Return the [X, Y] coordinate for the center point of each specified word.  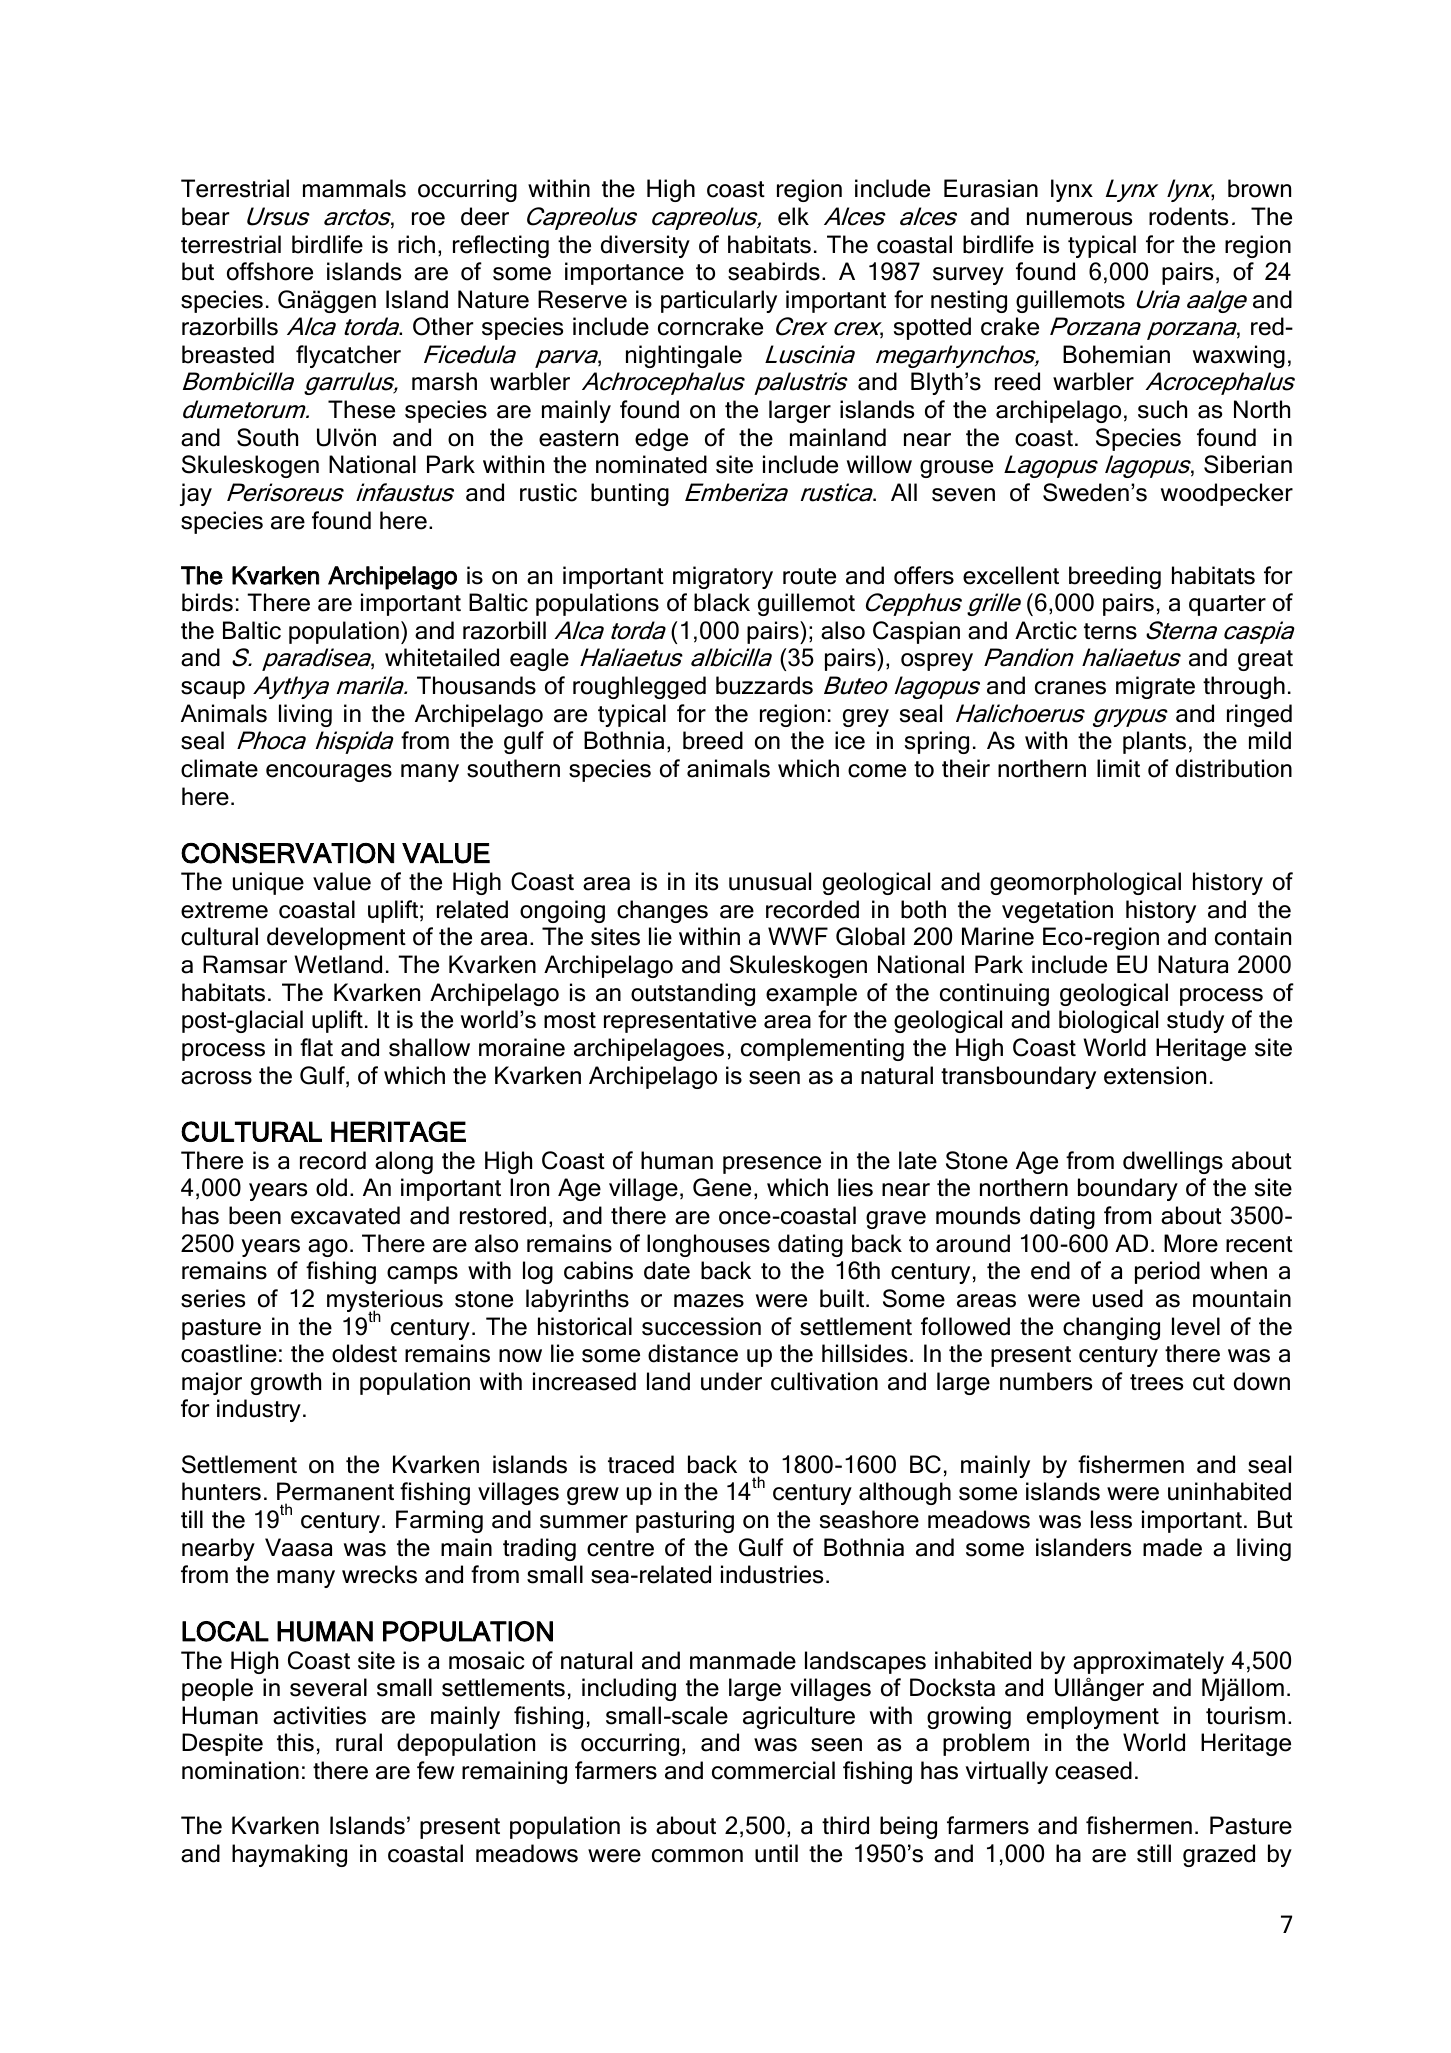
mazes [709, 1301]
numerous [1079, 219]
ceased [1093, 1770]
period [1167, 1272]
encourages [329, 773]
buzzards [764, 685]
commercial [773, 1770]
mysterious [385, 1302]
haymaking [289, 1855]
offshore [270, 271]
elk [793, 216]
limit [1118, 768]
